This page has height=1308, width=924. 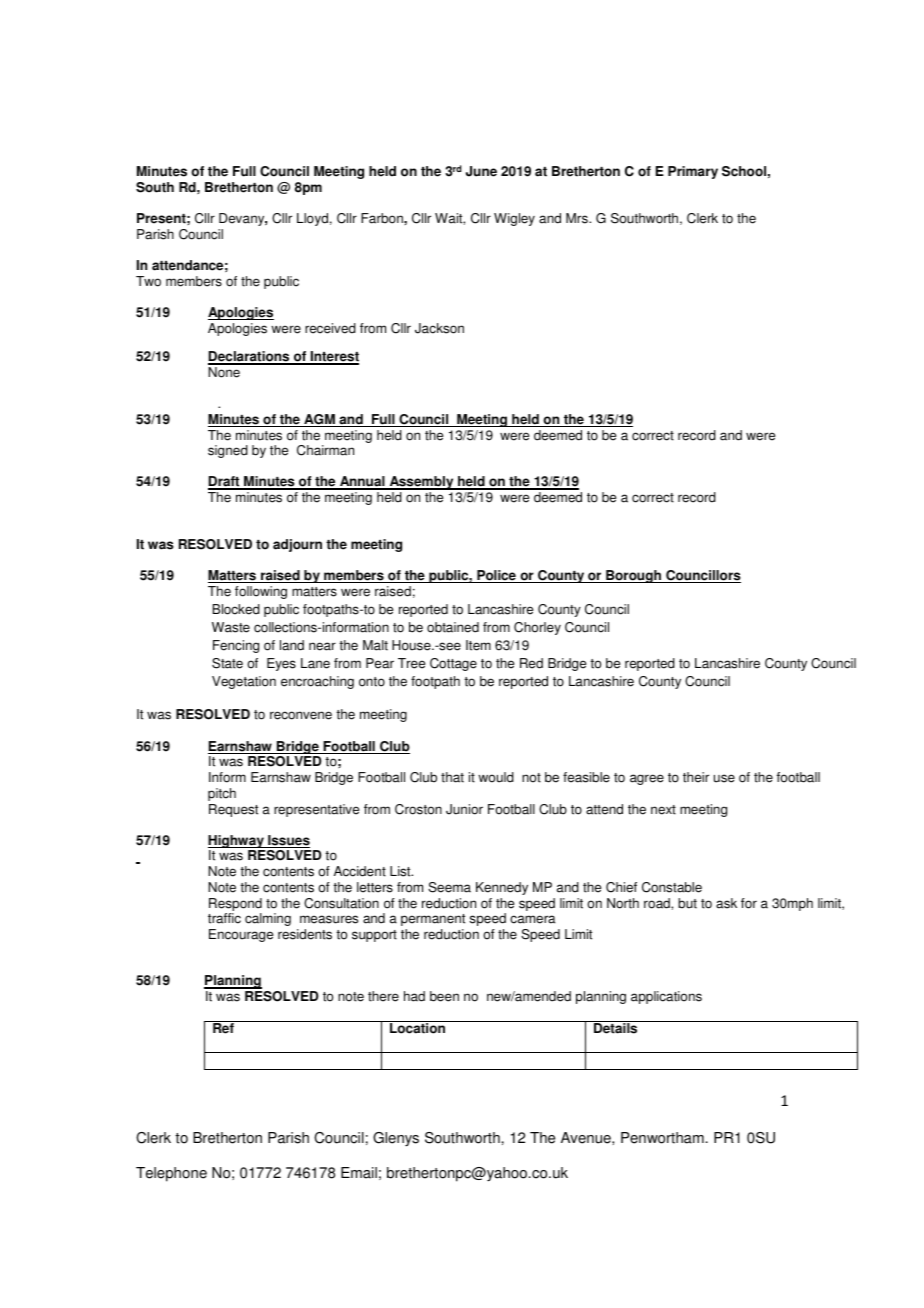 I want to click on Primary, so click(x=693, y=172).
